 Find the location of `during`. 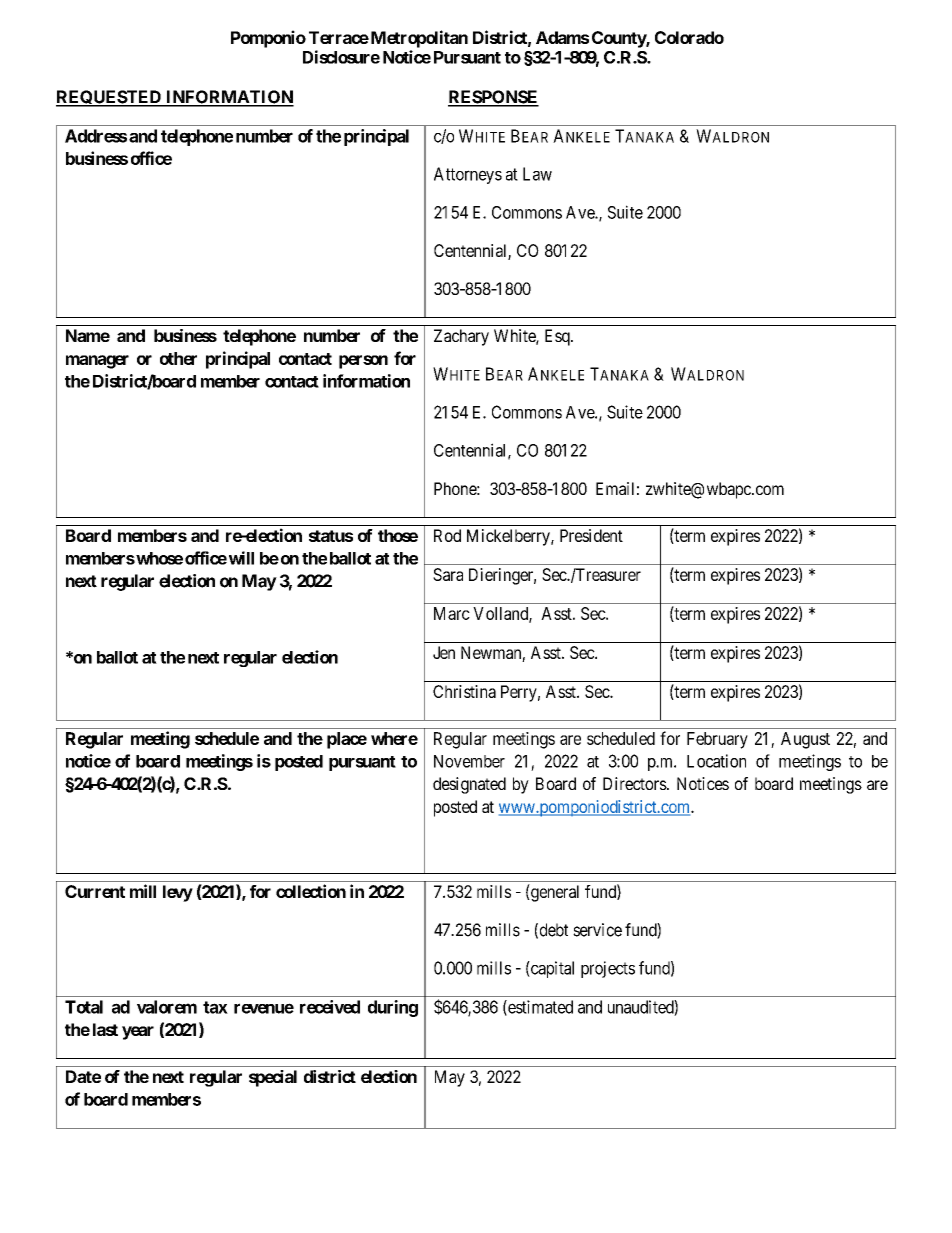

during is located at coordinates (393, 1008).
